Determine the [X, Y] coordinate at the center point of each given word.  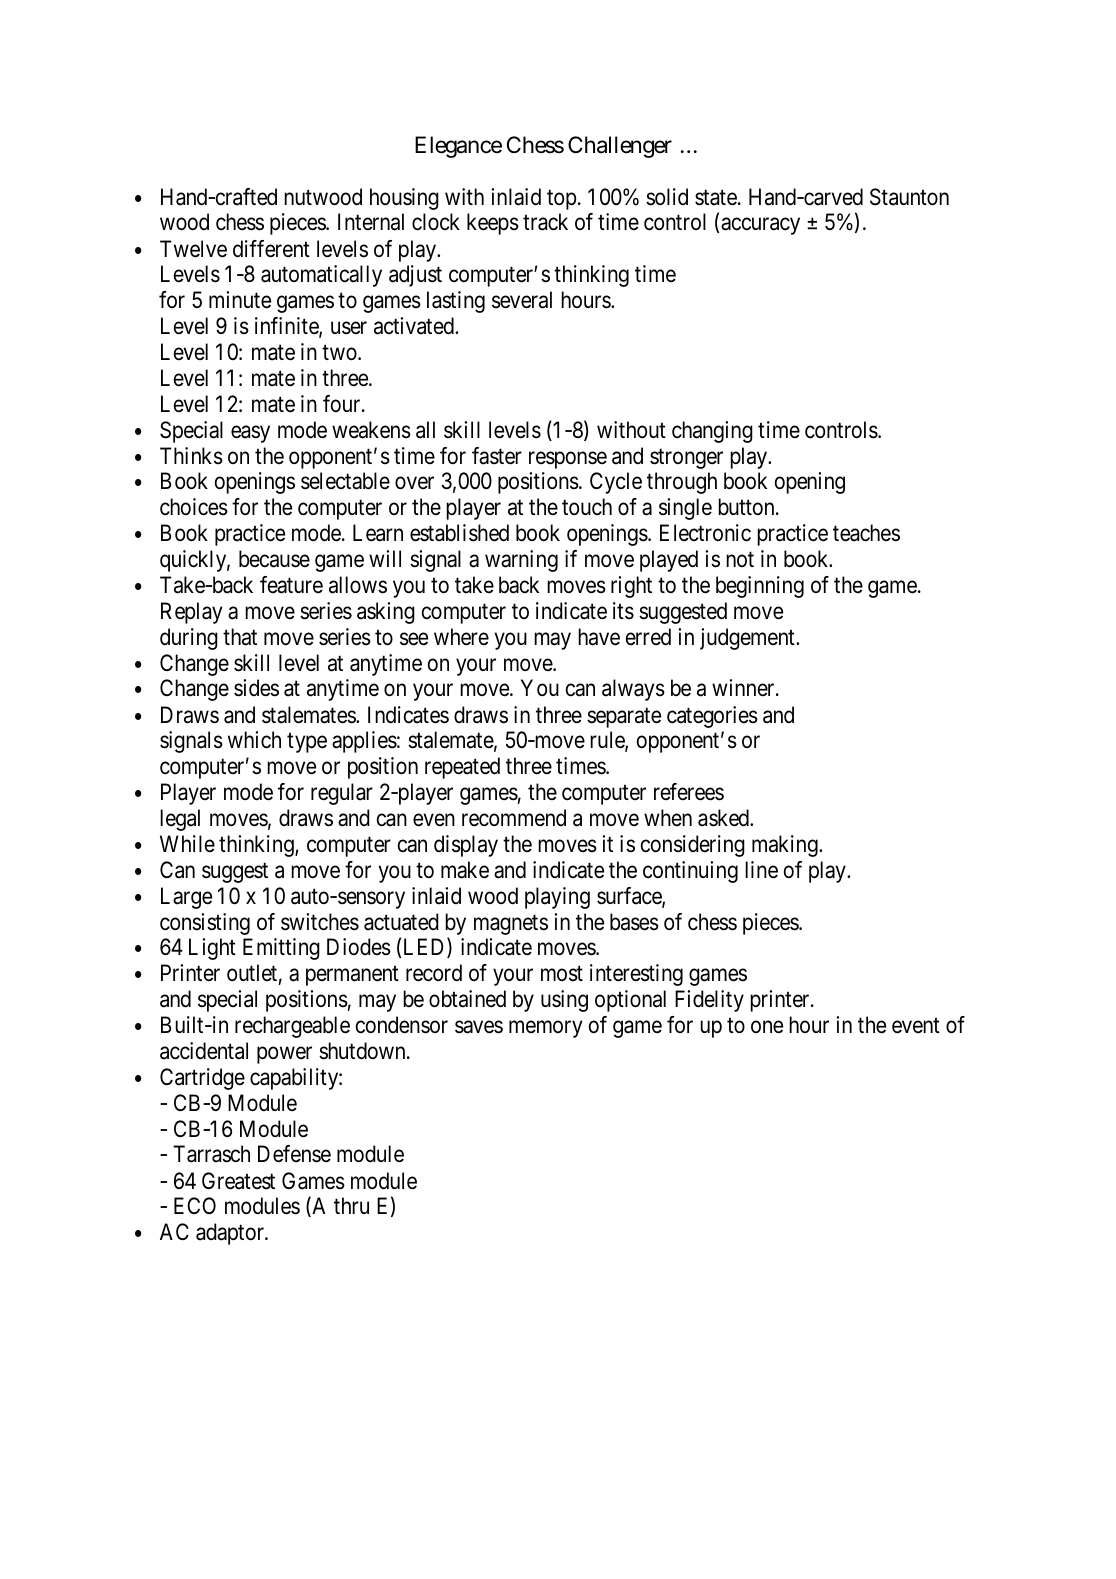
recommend [514, 818]
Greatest [238, 1181]
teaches [866, 533]
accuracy [760, 226]
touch [587, 507]
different [271, 249]
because [274, 559]
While [187, 843]
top [561, 200]
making [786, 846]
